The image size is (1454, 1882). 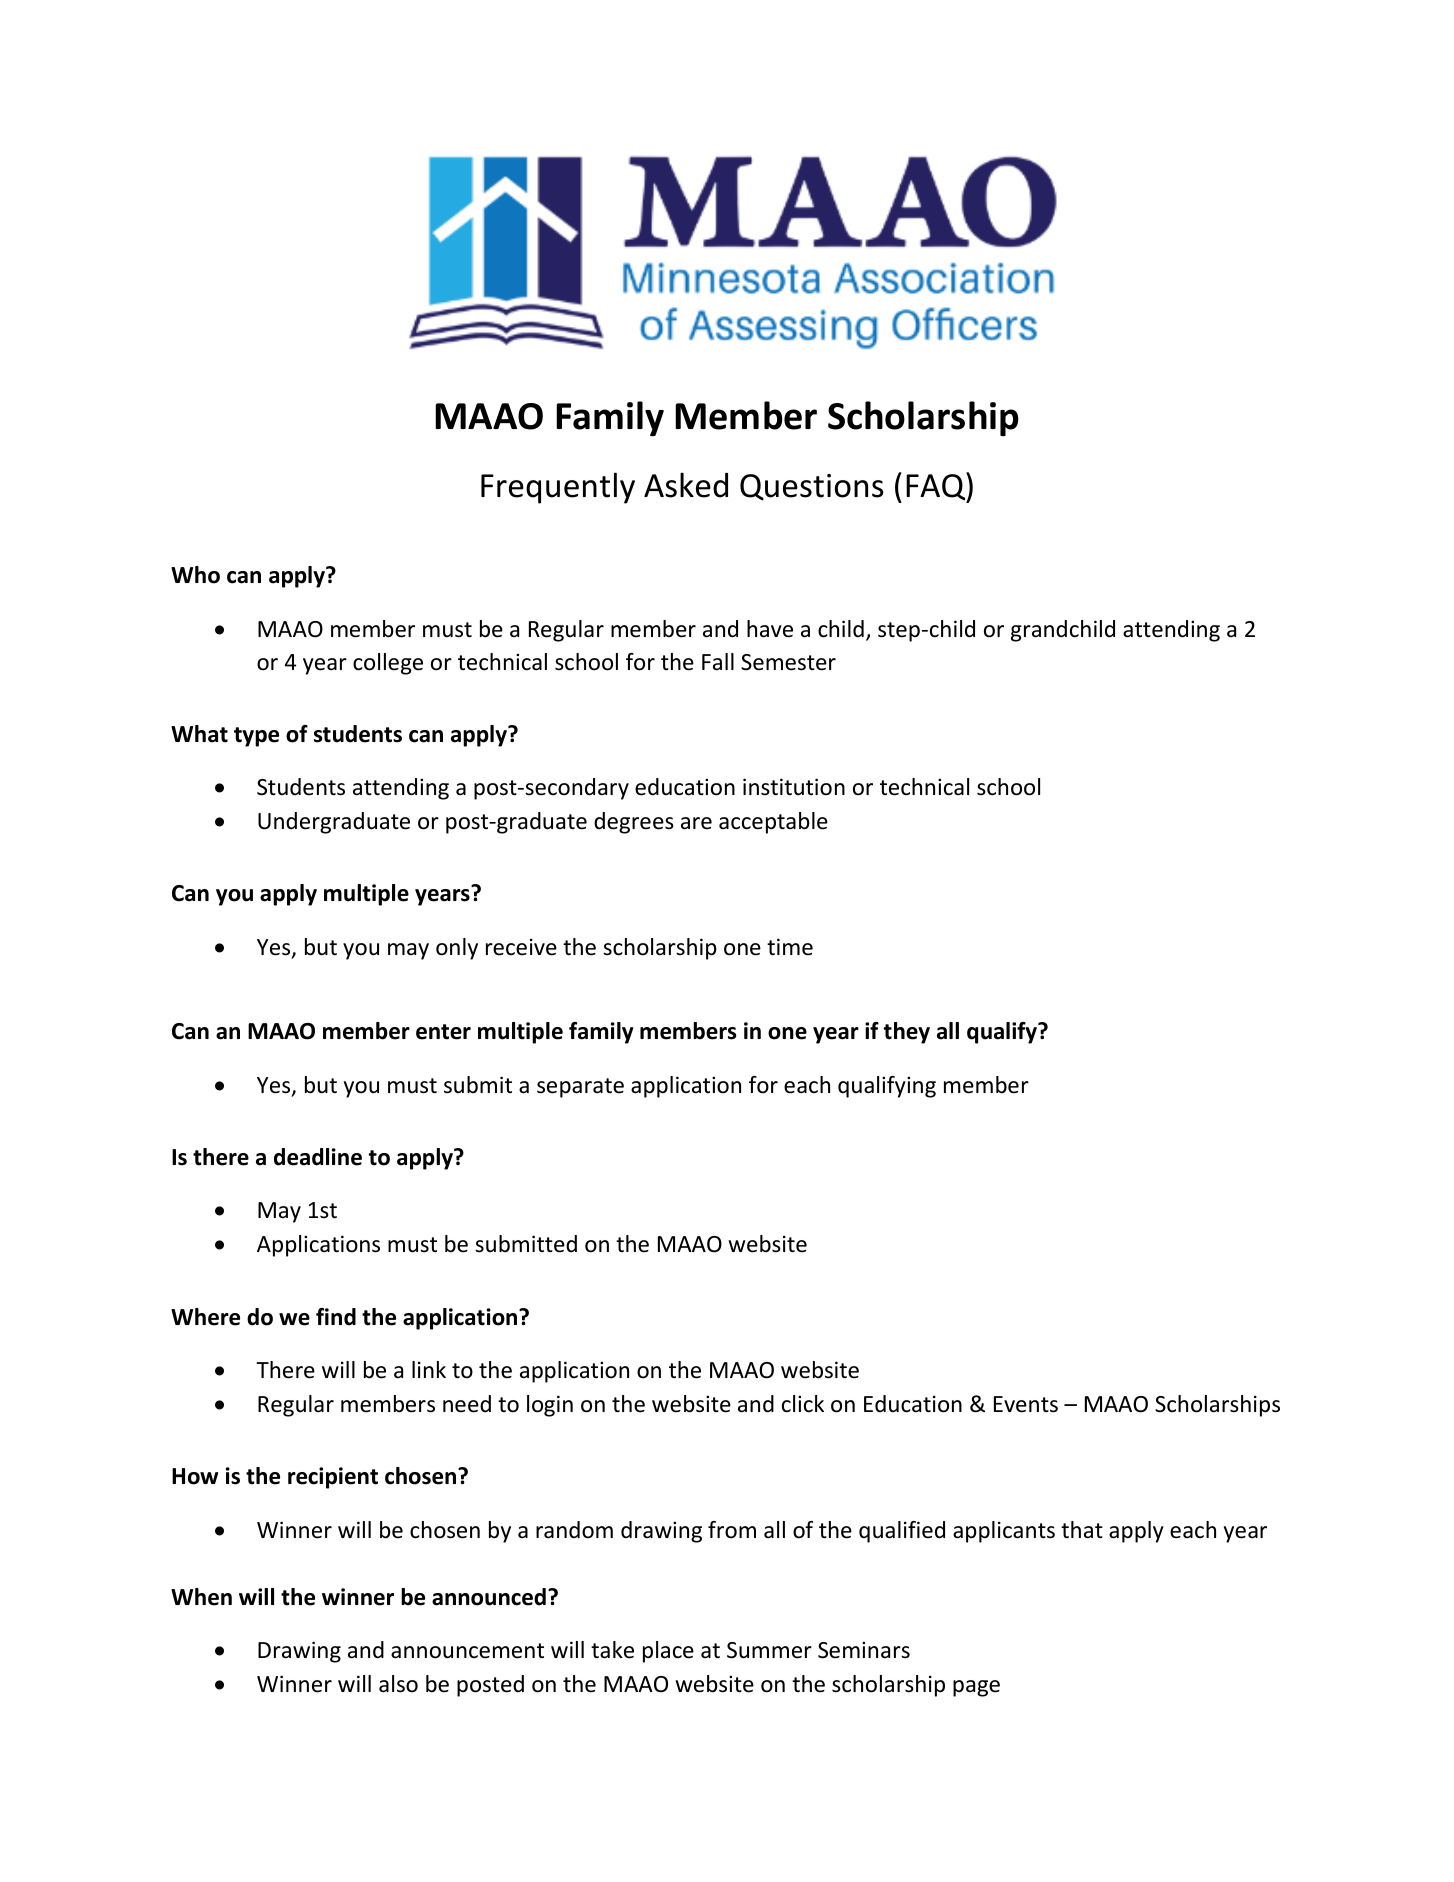 What do you see at coordinates (976, 1688) in the screenshot?
I see `page` at bounding box center [976, 1688].
